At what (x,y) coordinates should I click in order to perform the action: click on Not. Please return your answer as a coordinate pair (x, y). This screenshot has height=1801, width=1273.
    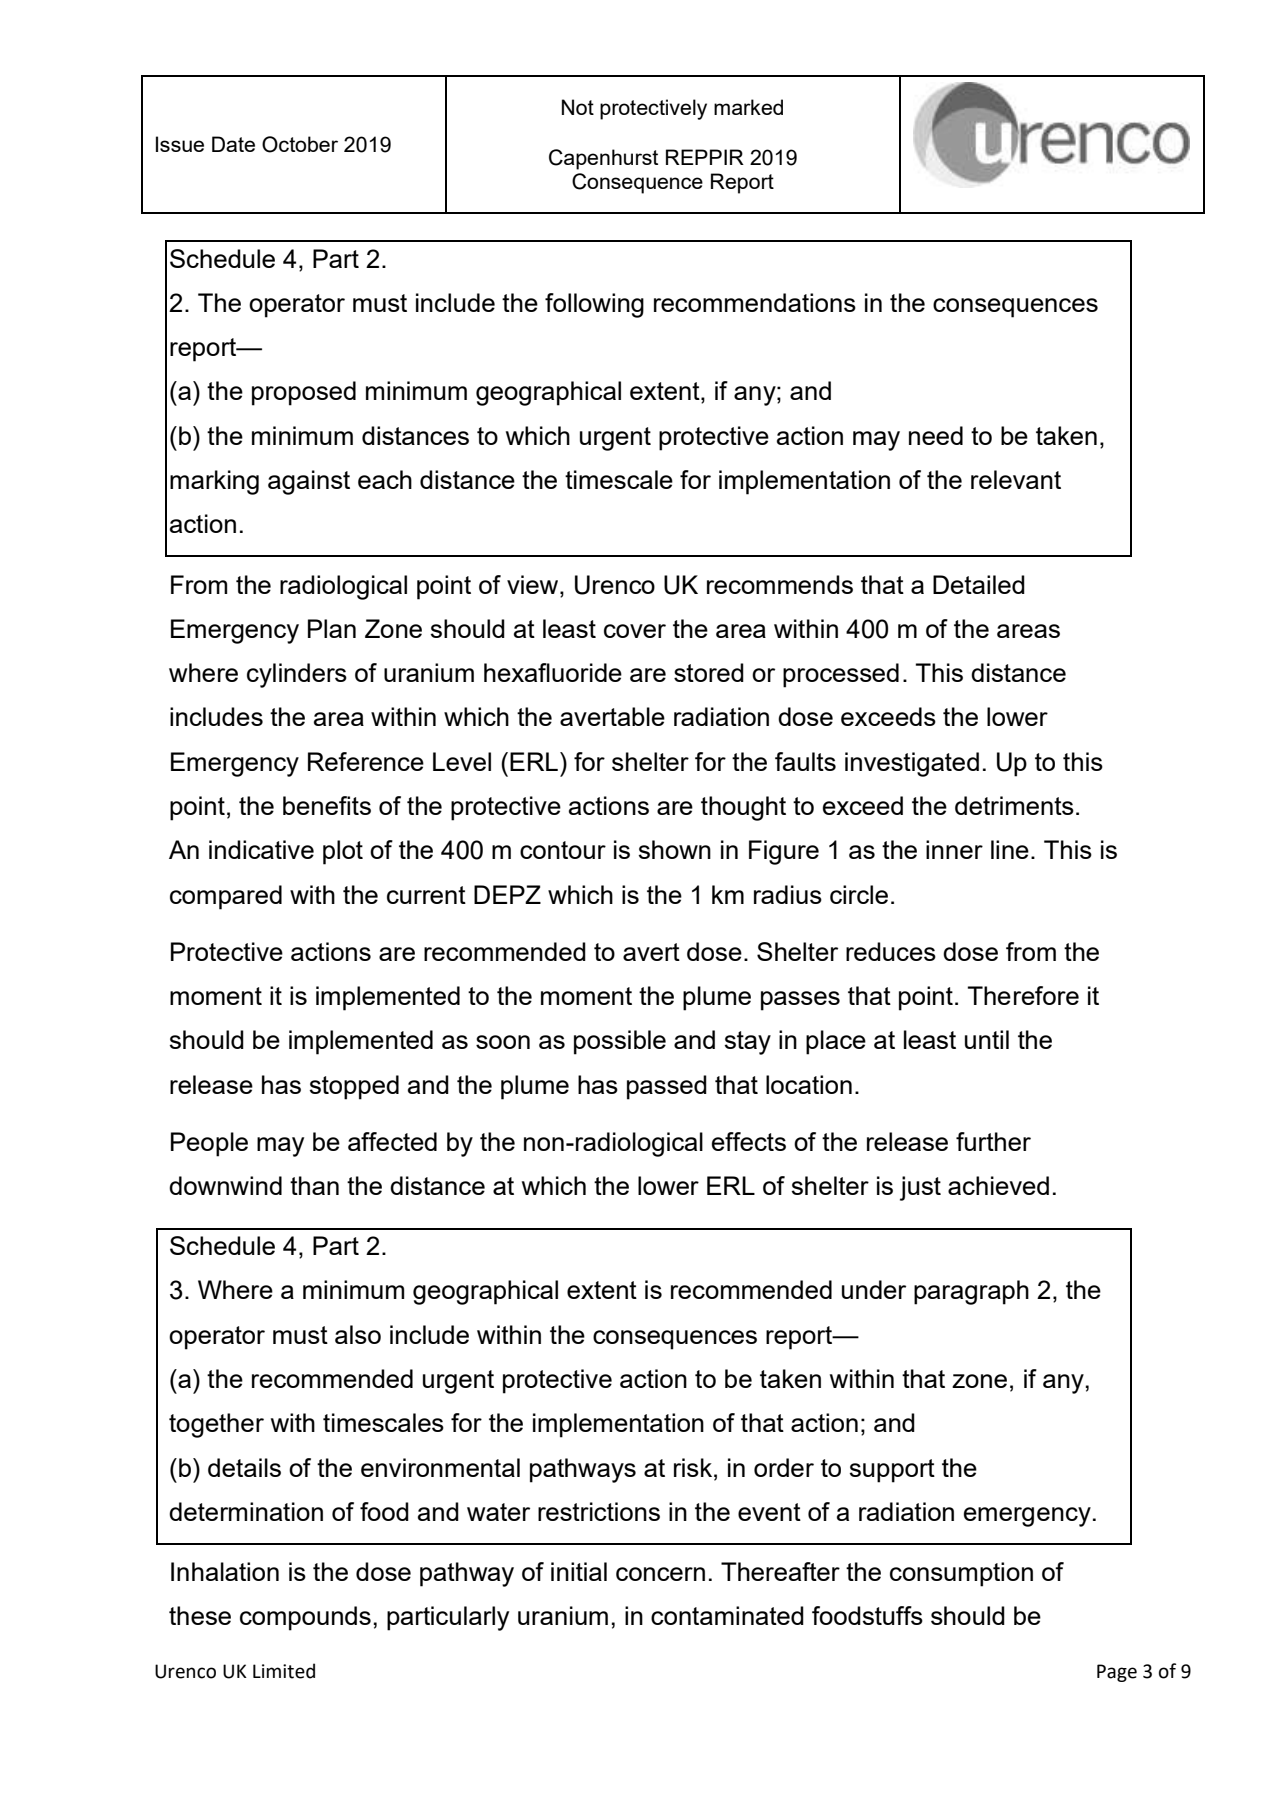
    Looking at the image, I should click on (578, 107).
